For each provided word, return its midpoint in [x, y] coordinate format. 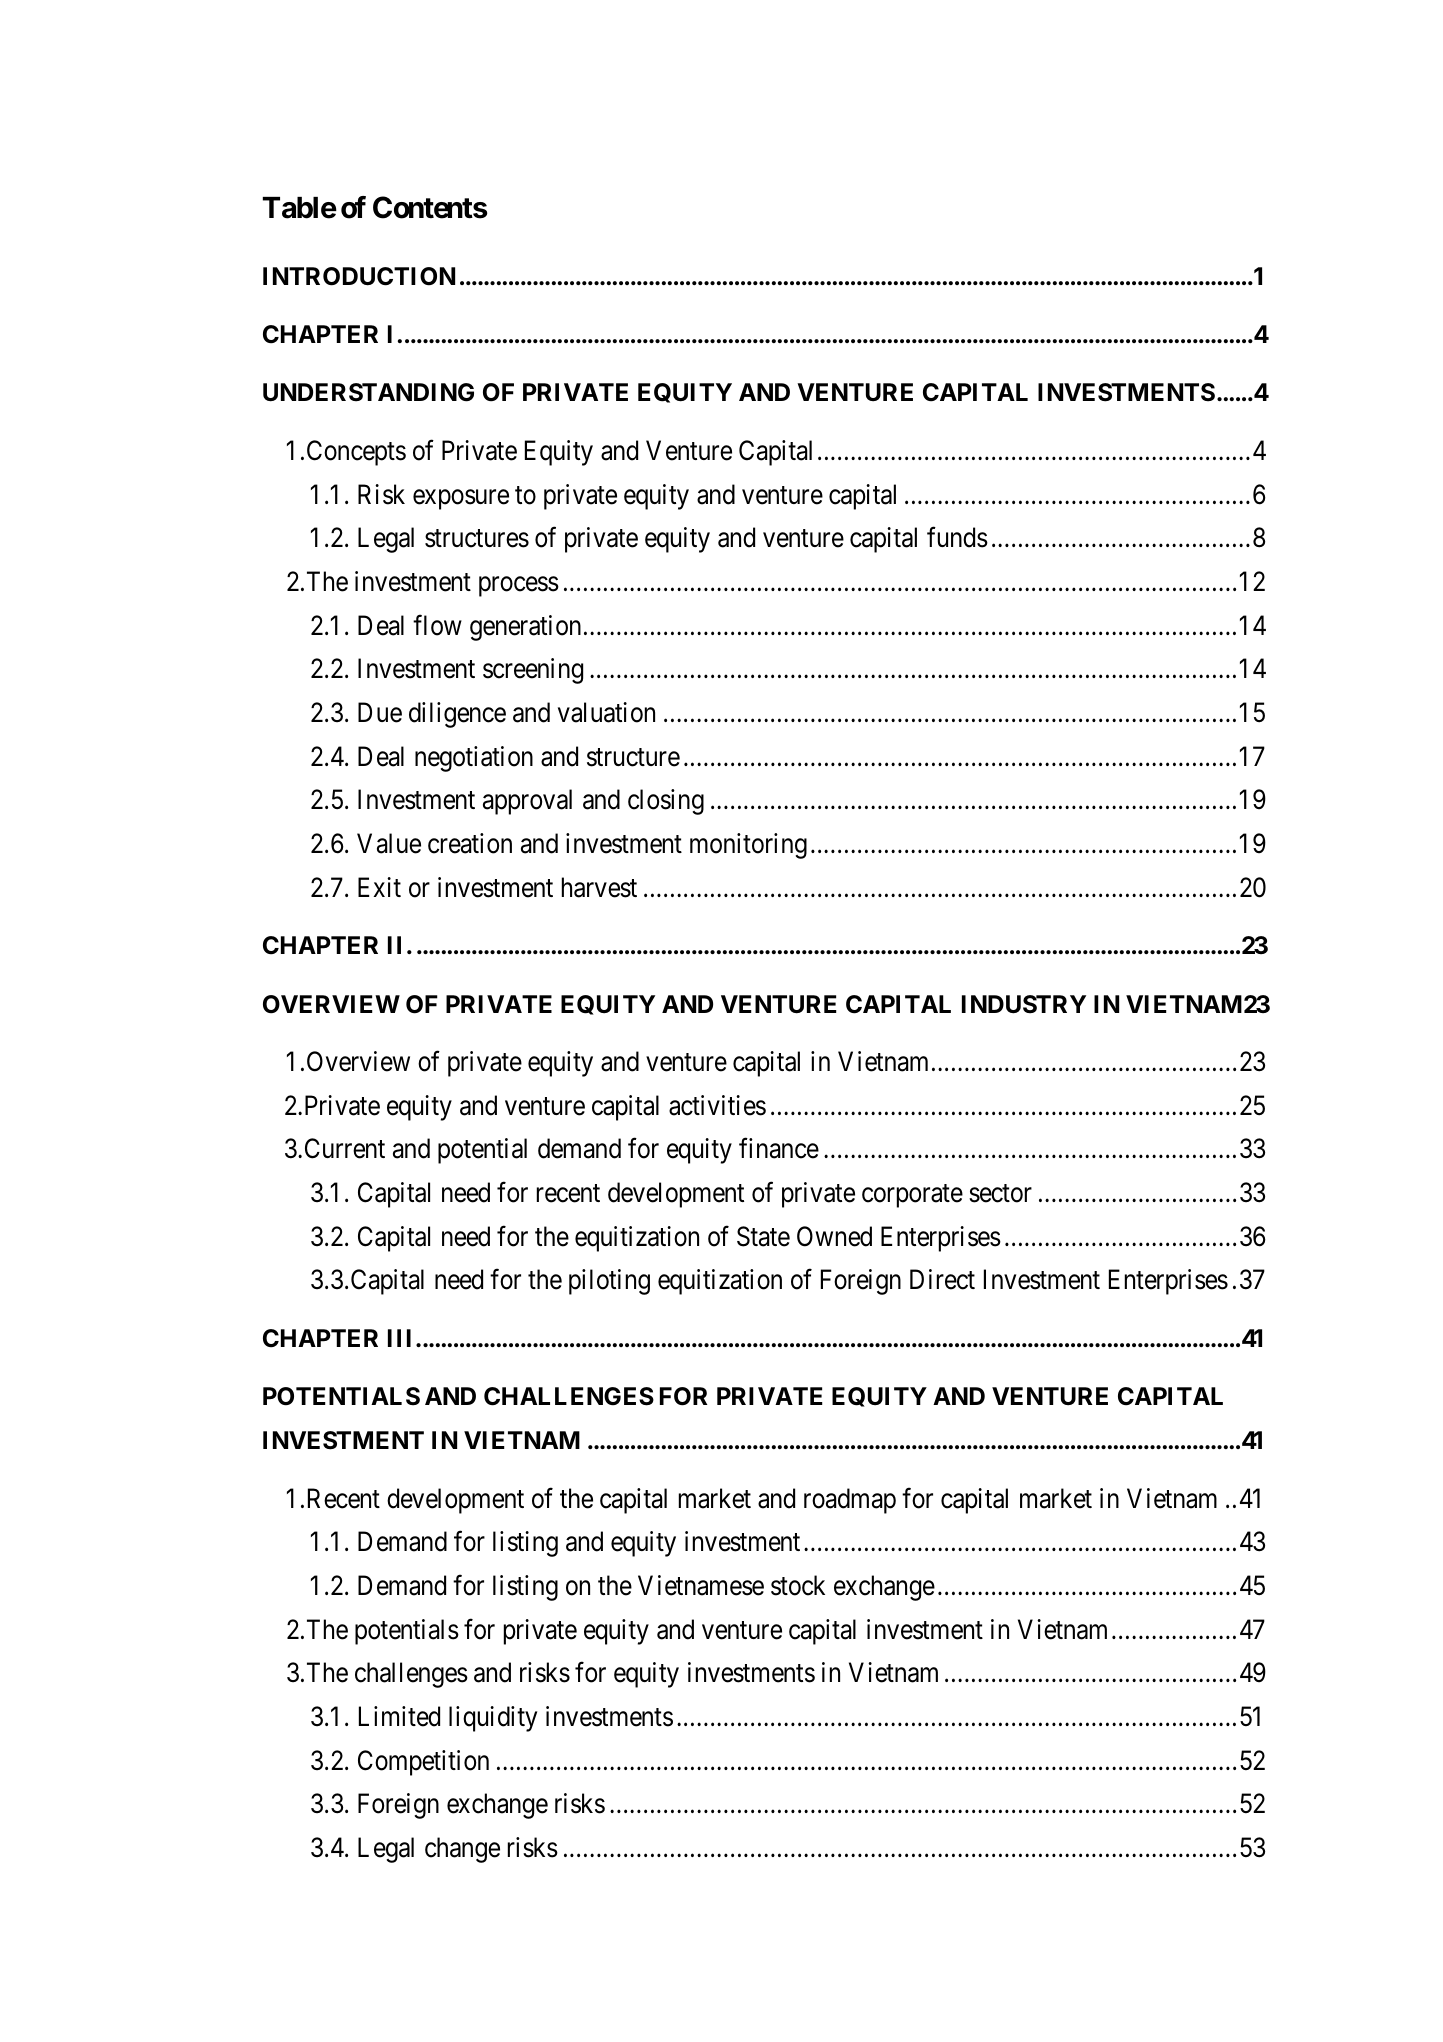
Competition [423, 1763]
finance [779, 1148]
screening [533, 671]
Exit [379, 887]
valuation [606, 712]
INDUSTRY [1024, 1004]
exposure [461, 499]
